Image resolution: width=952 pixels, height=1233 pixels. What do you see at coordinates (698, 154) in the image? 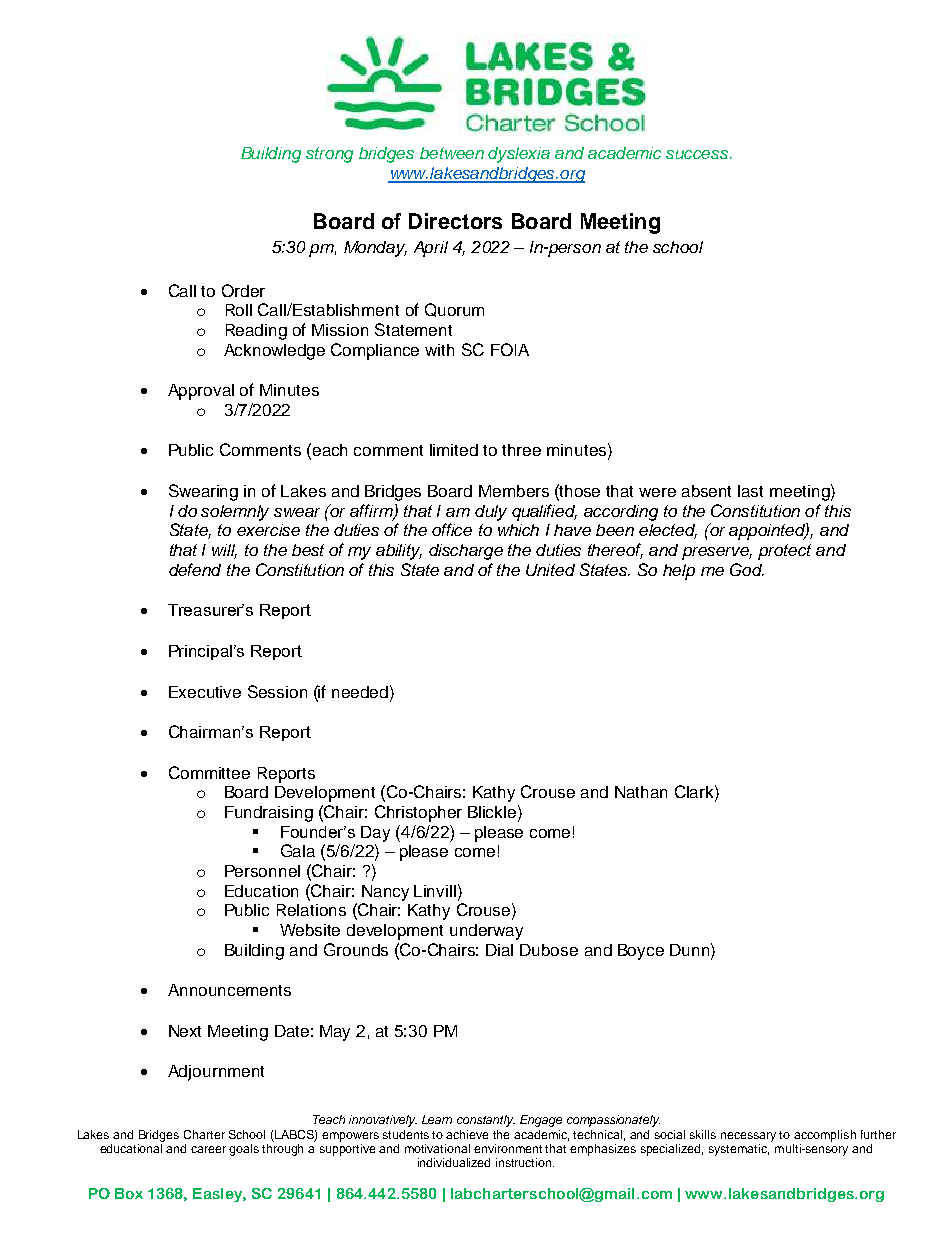
I see `success` at bounding box center [698, 154].
